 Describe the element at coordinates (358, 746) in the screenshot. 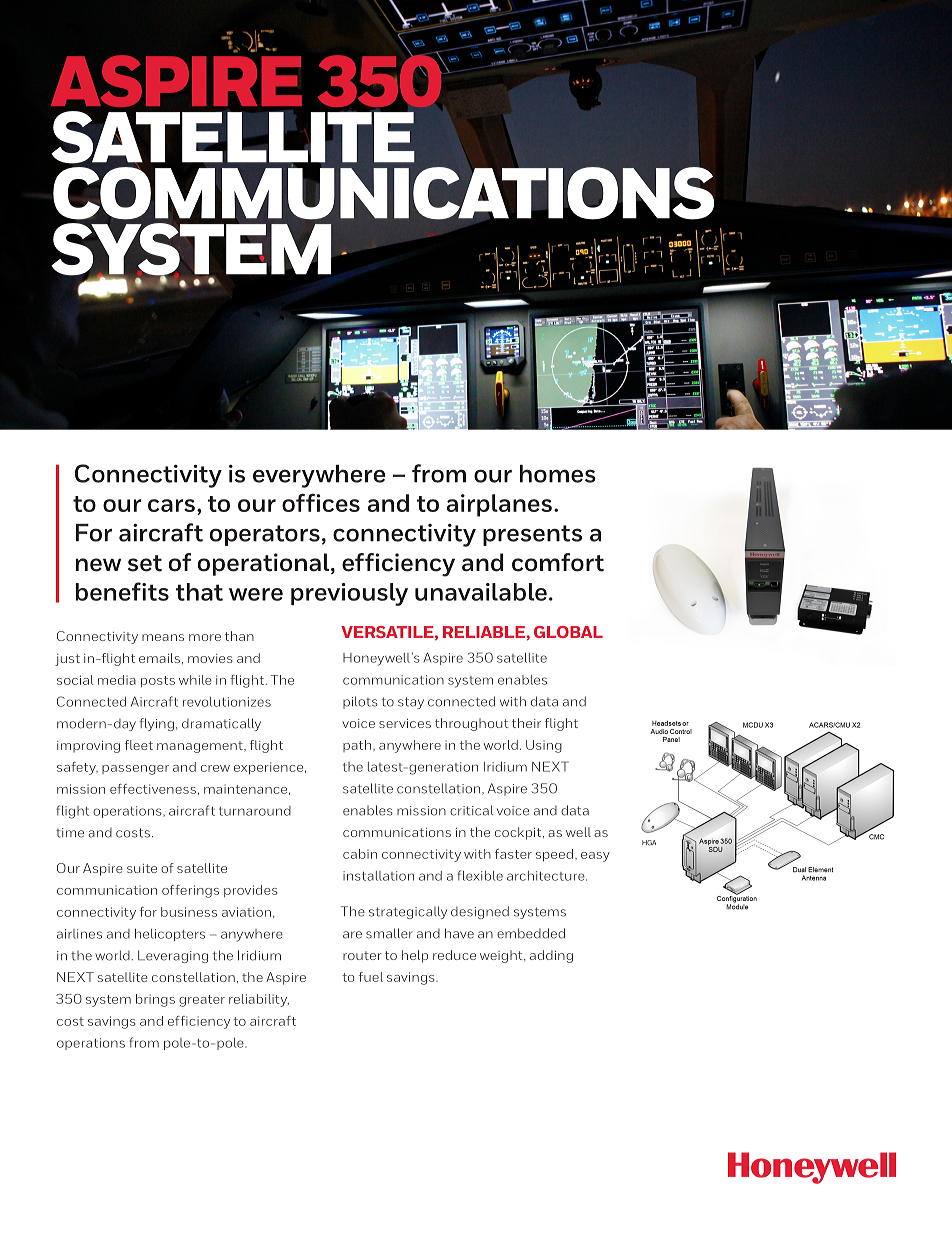

I see `path` at that location.
